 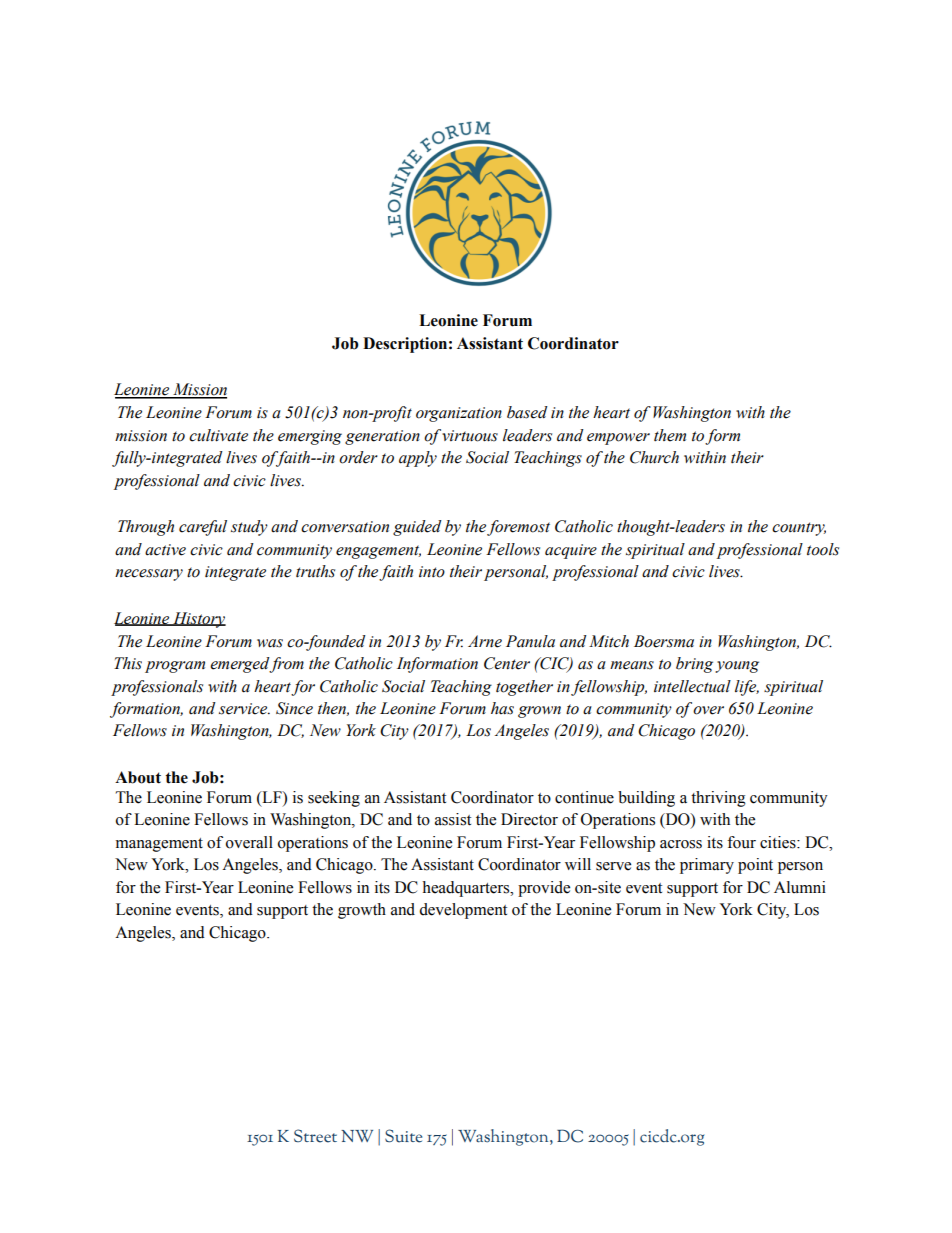 What do you see at coordinates (755, 866) in the screenshot?
I see `point` at bounding box center [755, 866].
